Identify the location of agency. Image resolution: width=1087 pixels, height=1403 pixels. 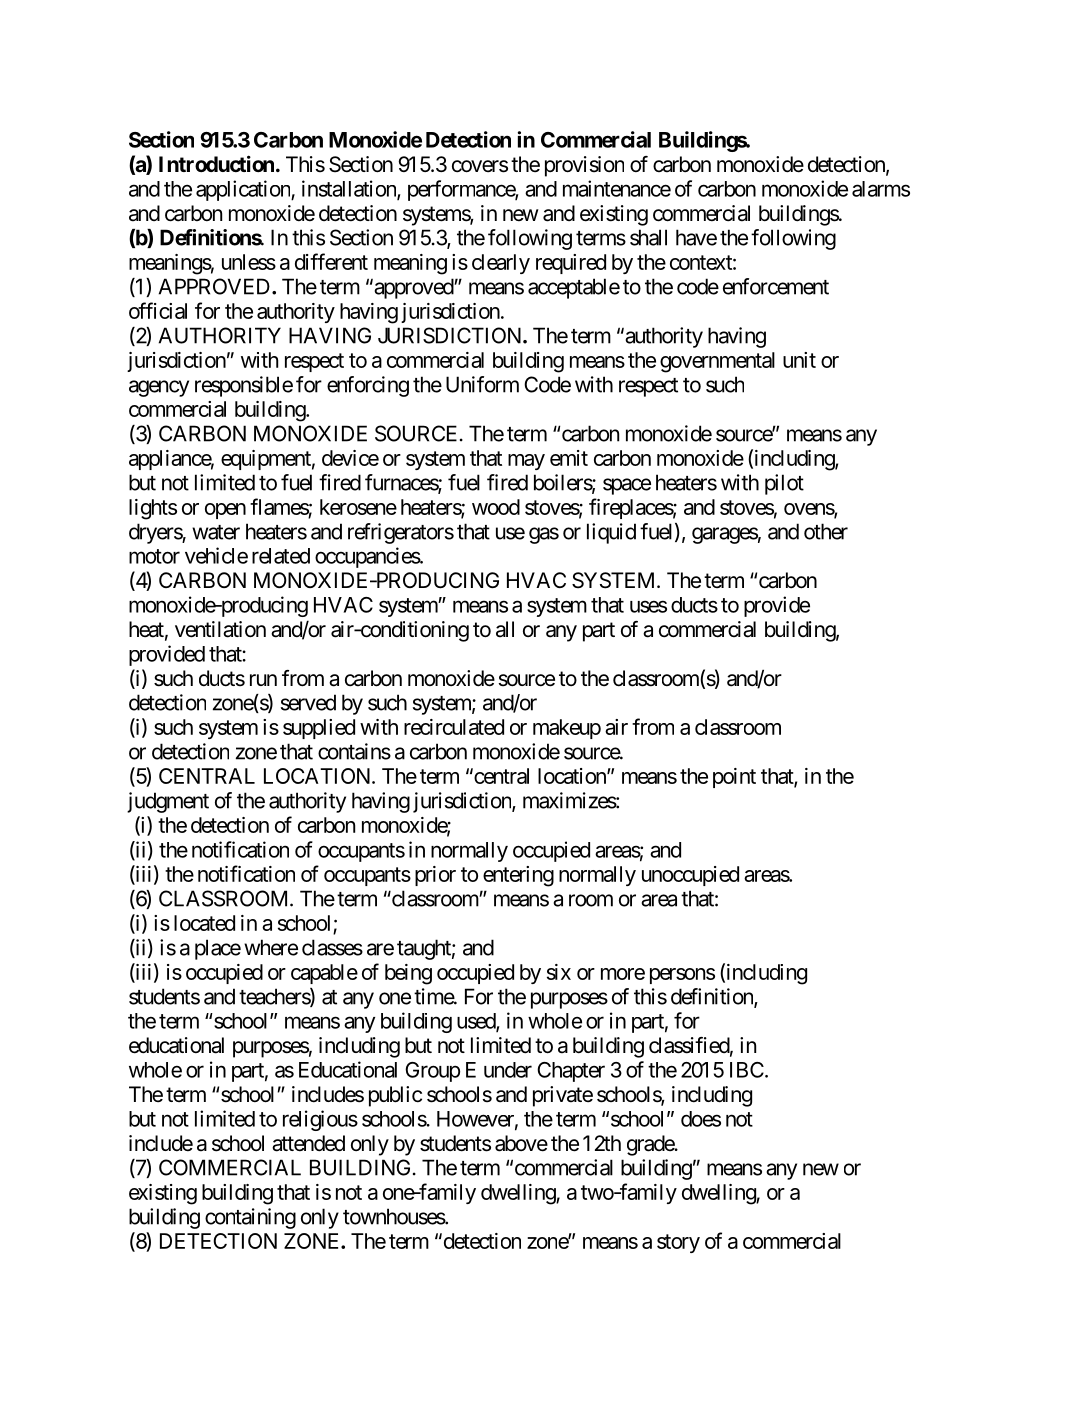
(159, 388).
